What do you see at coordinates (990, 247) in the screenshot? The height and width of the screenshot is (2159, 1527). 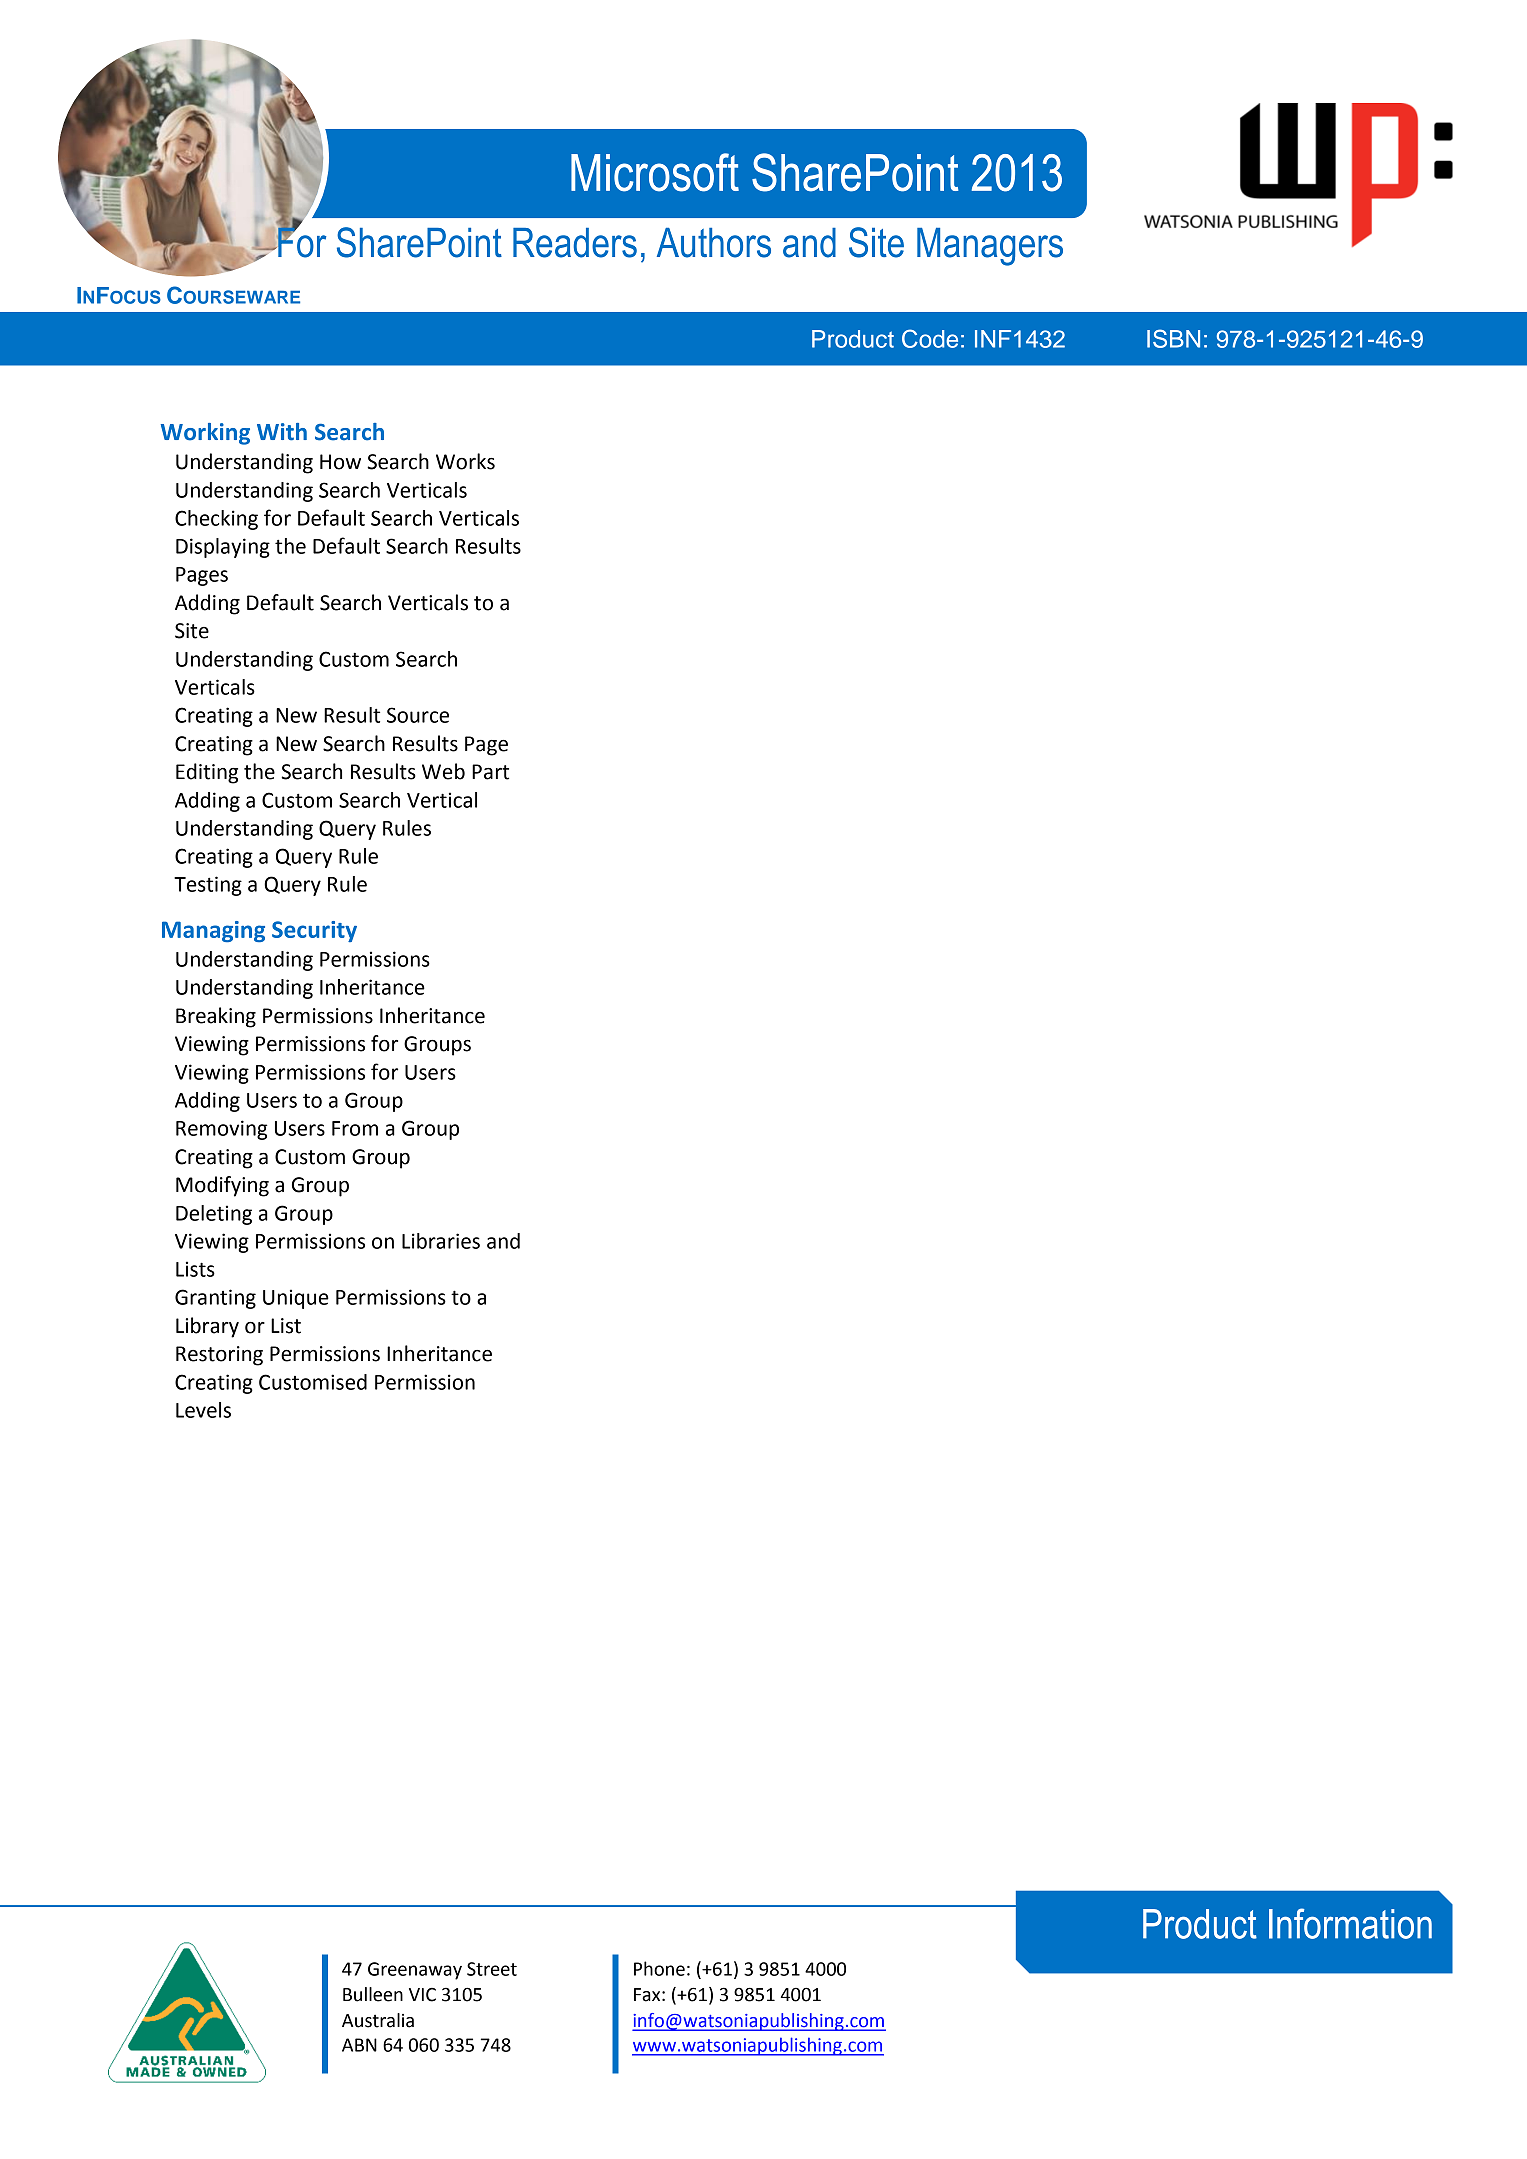 I see `Managers` at bounding box center [990, 247].
